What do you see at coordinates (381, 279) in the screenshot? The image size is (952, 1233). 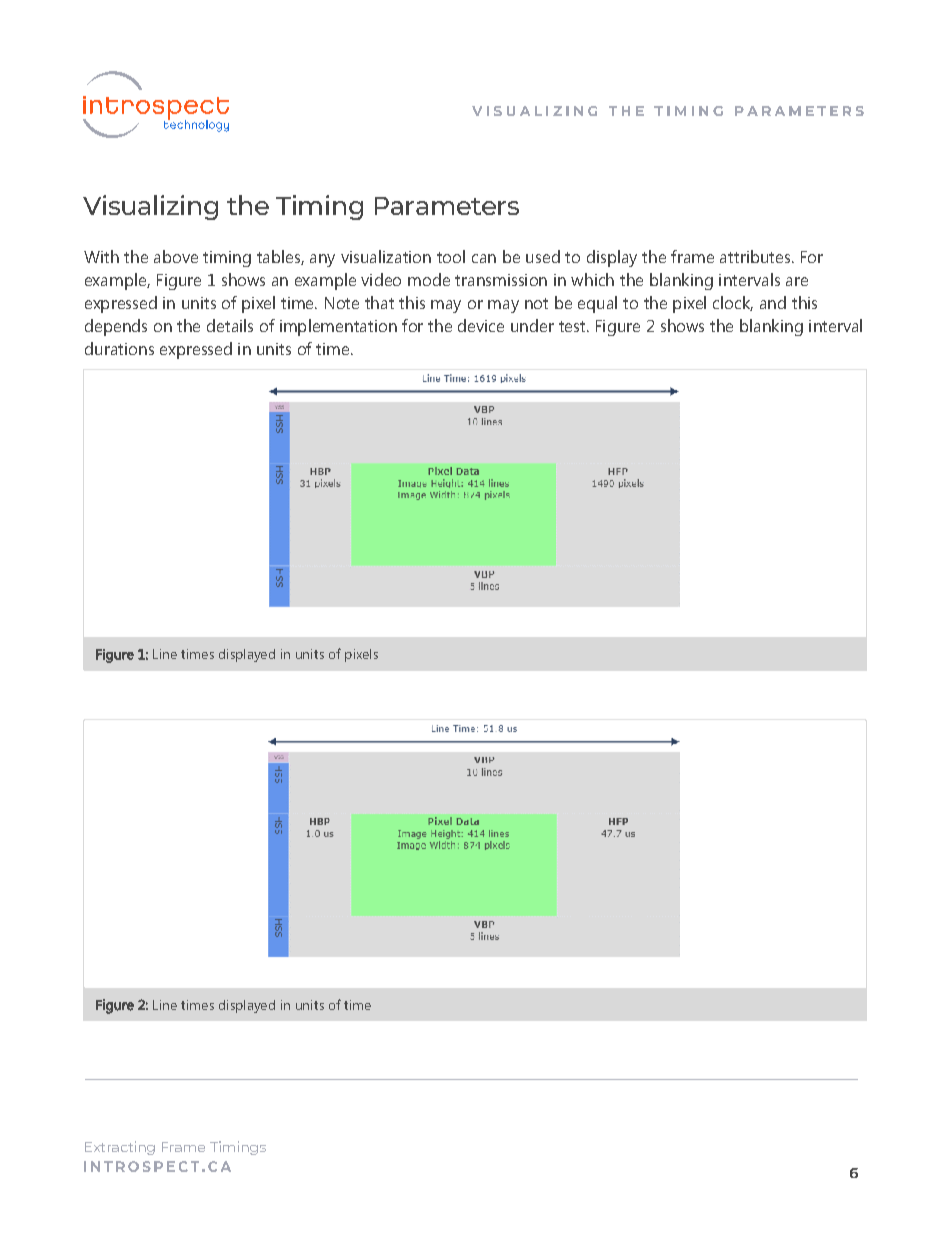 I see `video` at bounding box center [381, 279].
